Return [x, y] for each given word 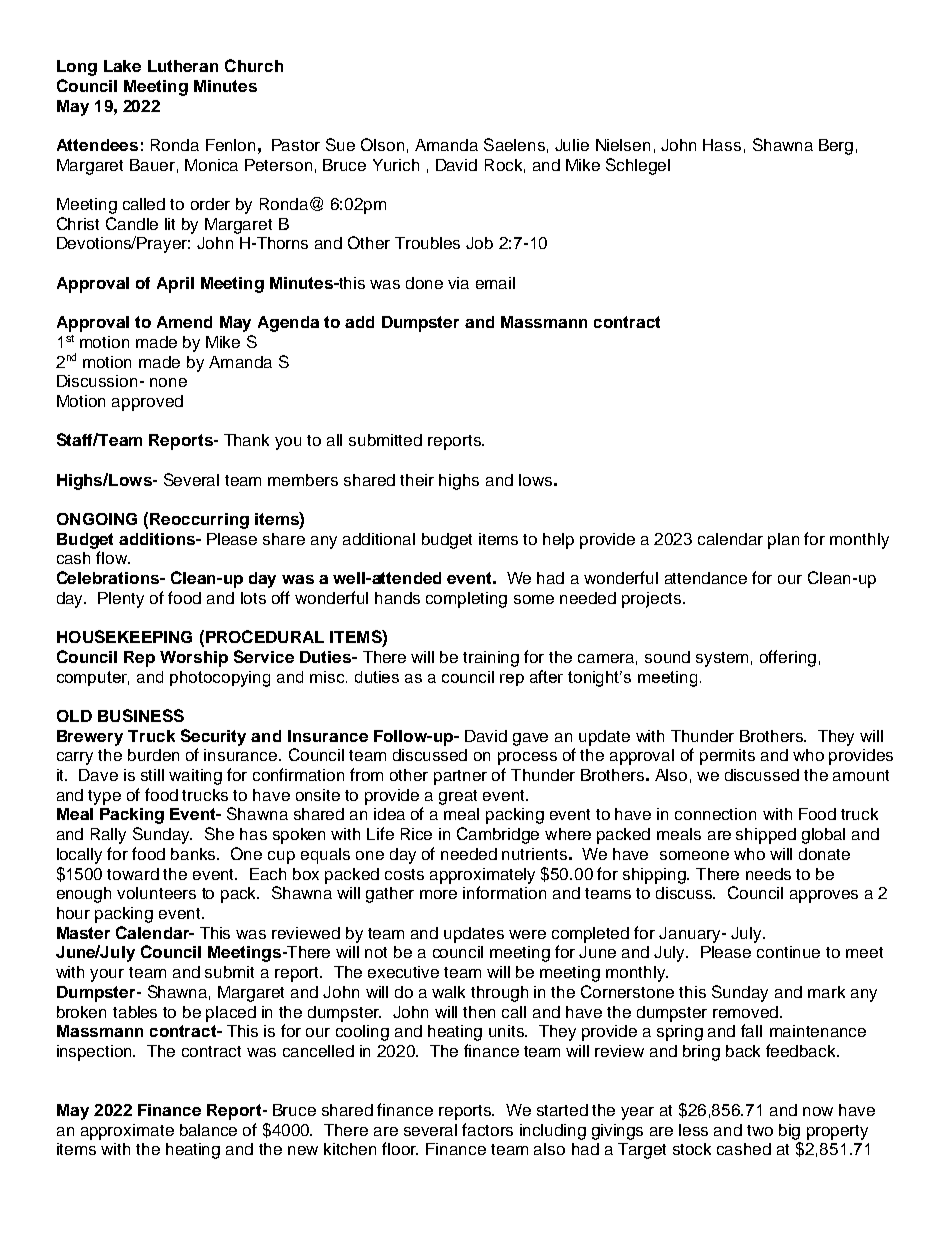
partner [460, 777]
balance [208, 1130]
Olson [382, 144]
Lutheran [183, 66]
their [417, 480]
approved [147, 403]
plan [783, 541]
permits [727, 757]
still [152, 775]
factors [487, 1129]
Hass [722, 145]
